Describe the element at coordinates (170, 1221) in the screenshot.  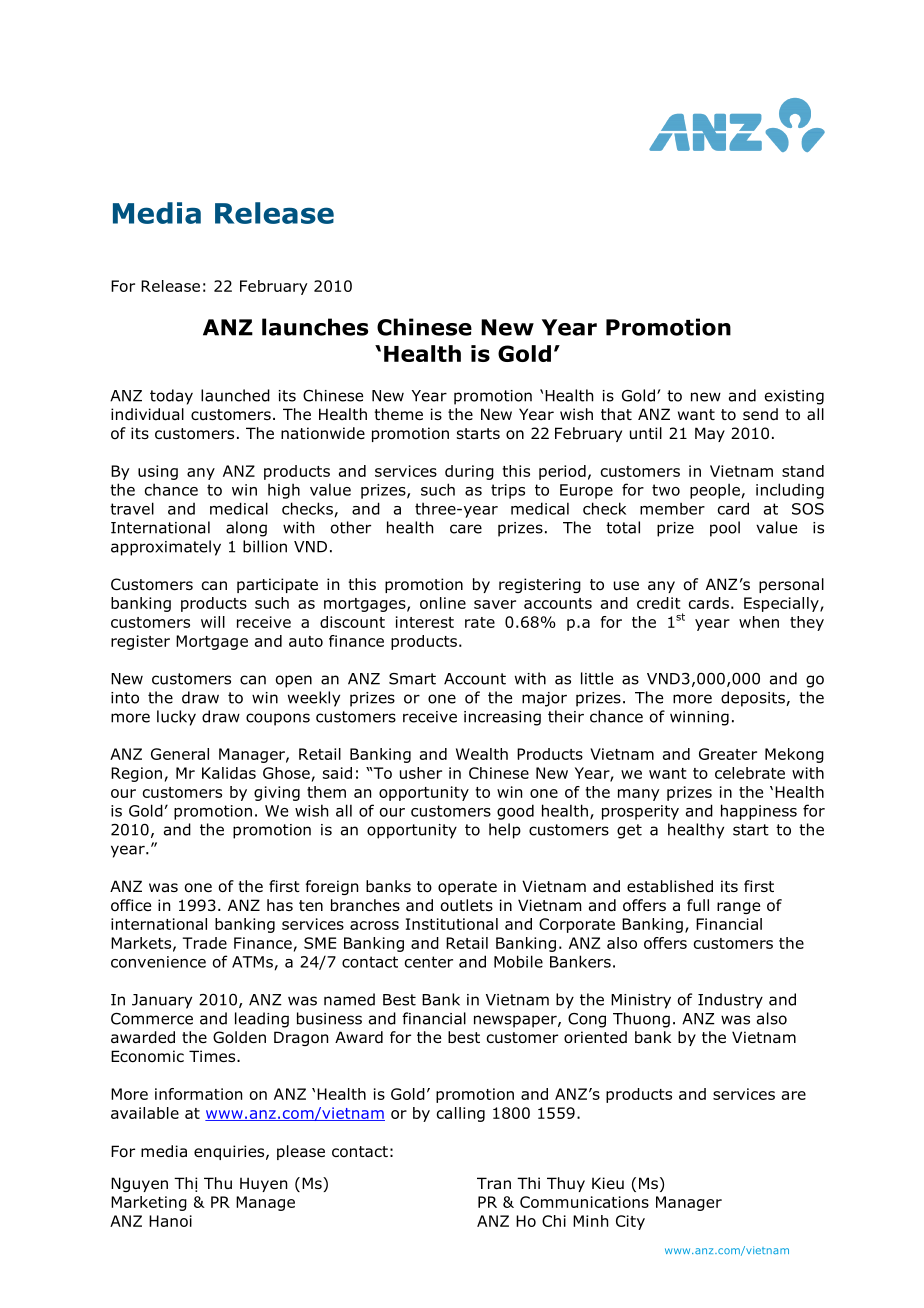
I see `Hanoi` at that location.
